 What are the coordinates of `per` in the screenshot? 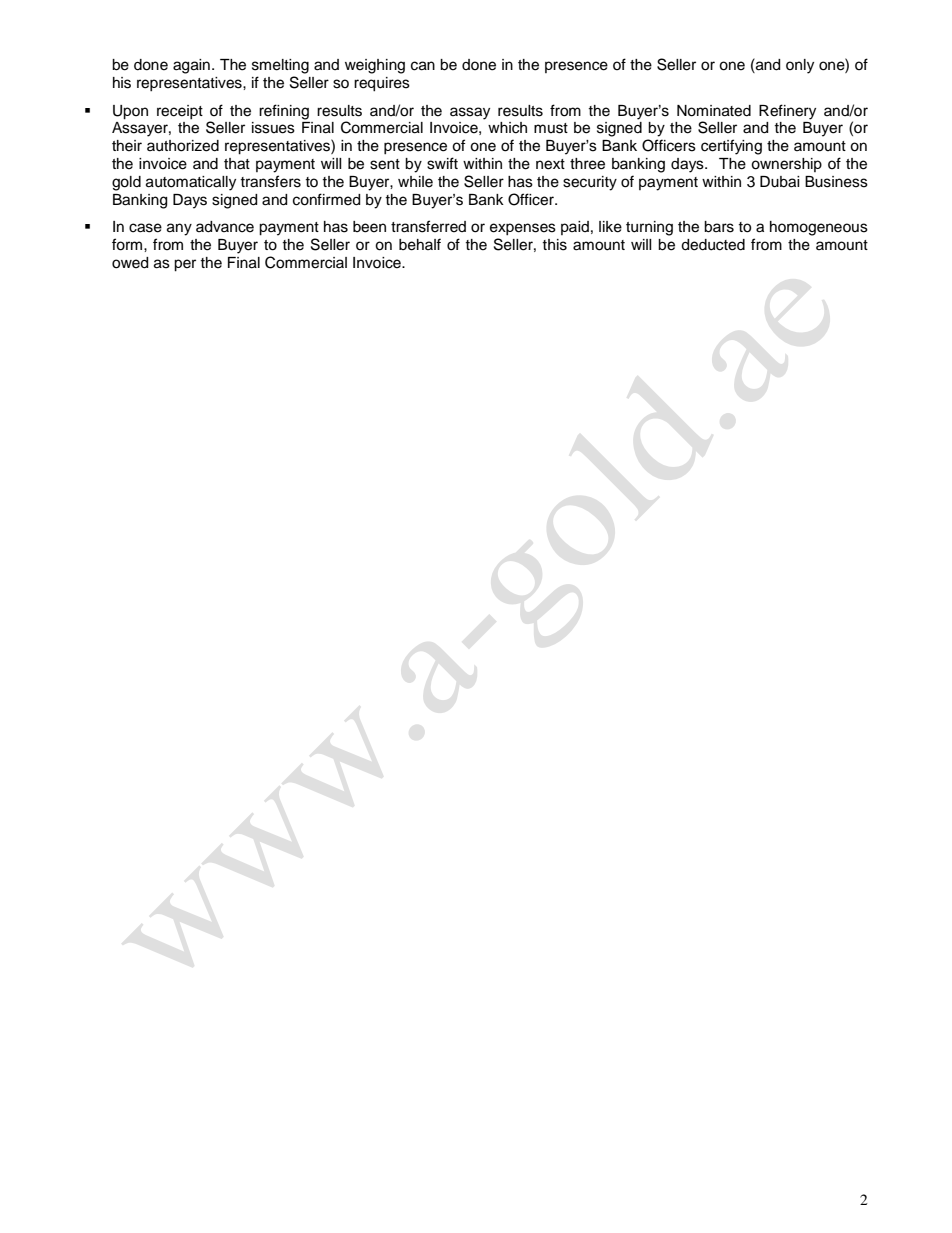 It's located at (185, 265).
